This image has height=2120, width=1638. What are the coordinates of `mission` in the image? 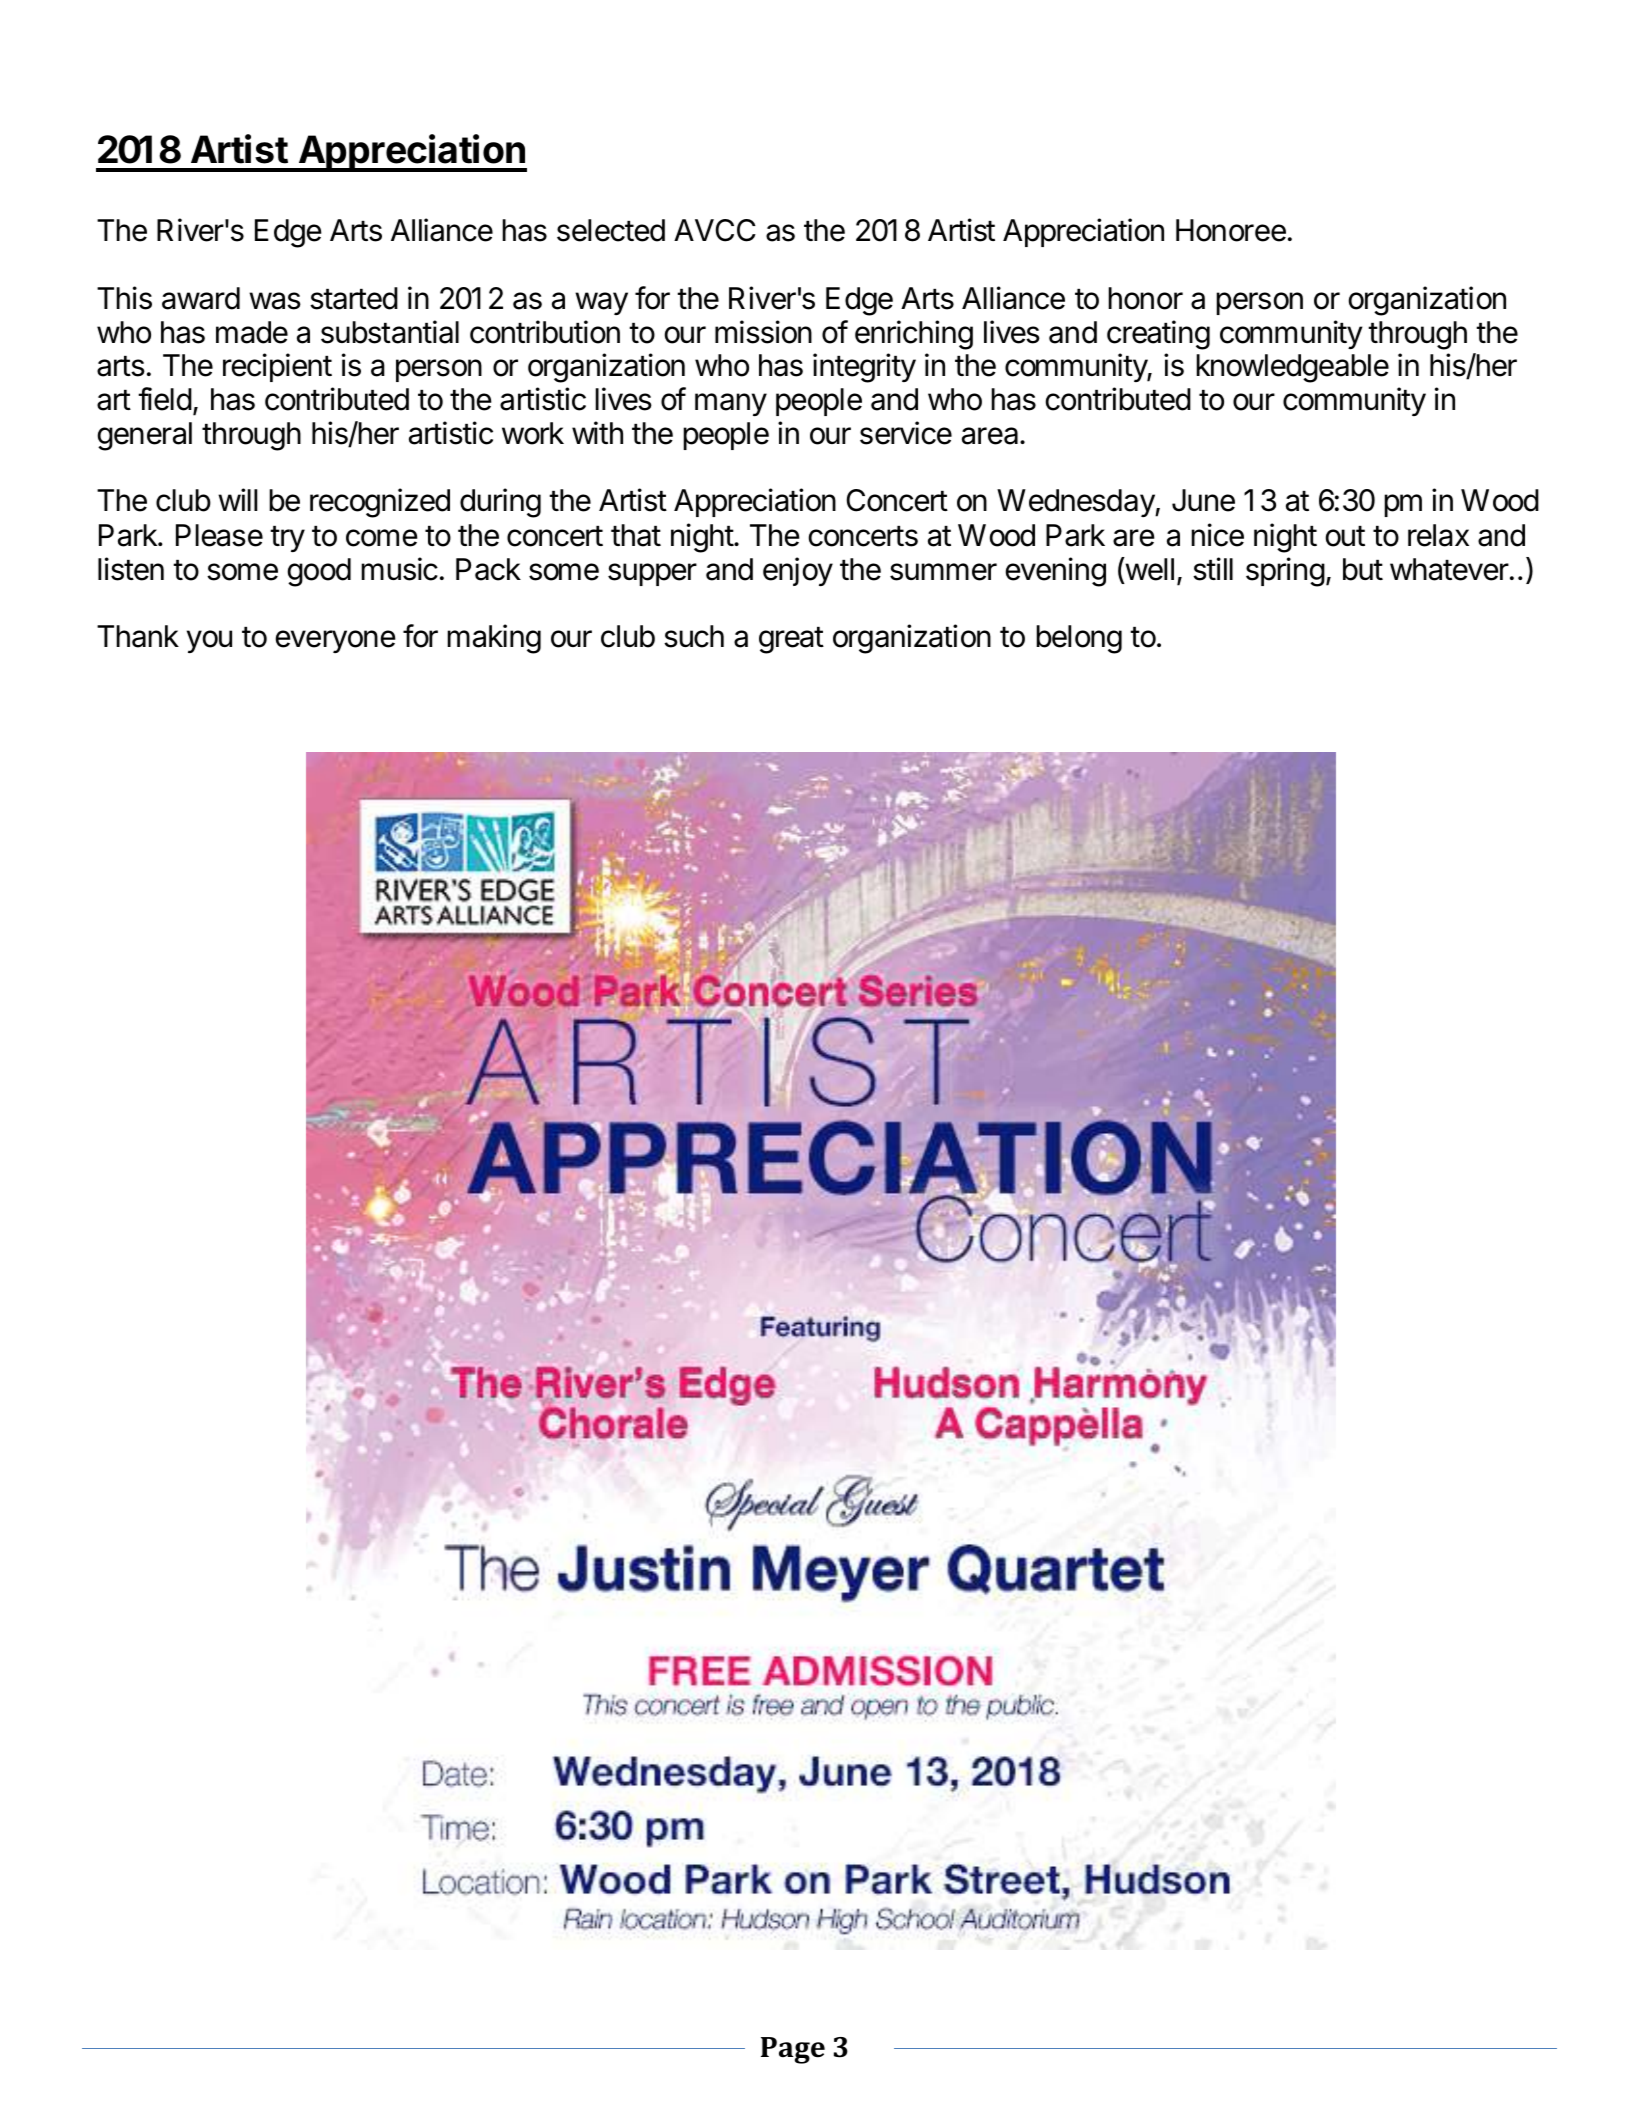 It's located at (763, 332).
